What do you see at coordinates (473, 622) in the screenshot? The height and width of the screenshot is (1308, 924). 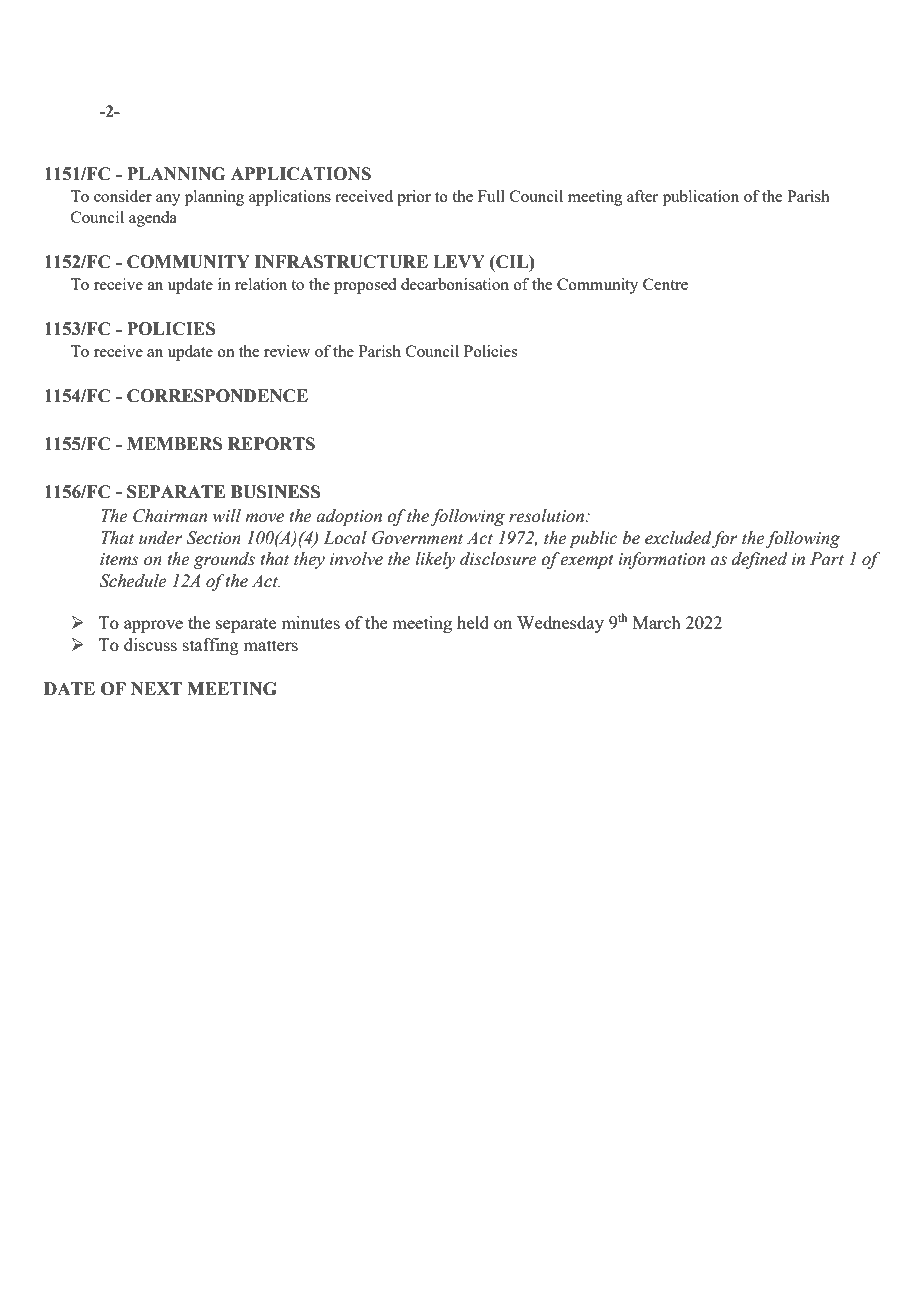 I see `held` at bounding box center [473, 622].
